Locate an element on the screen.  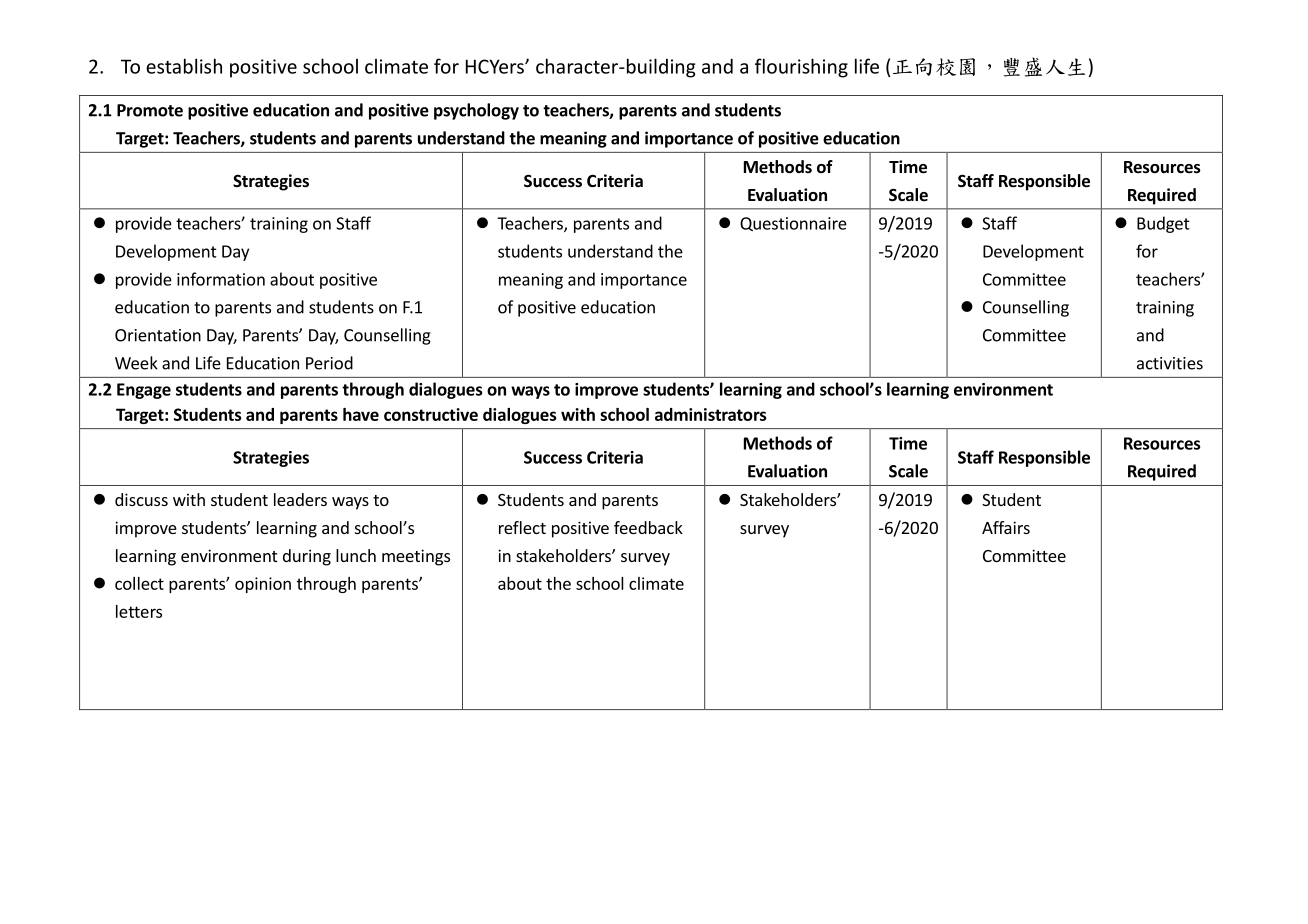
activities is located at coordinates (1170, 363).
